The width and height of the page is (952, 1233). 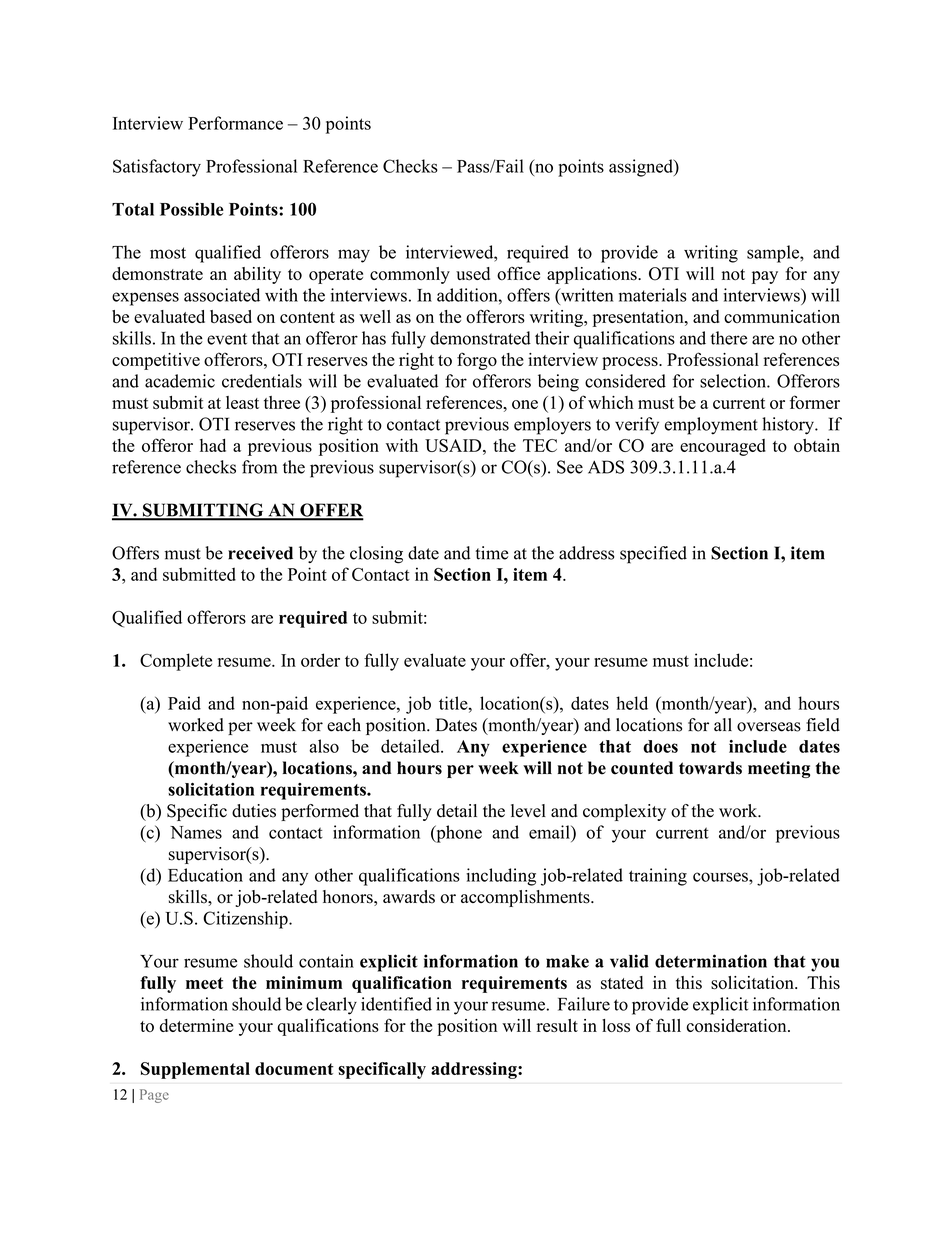 I want to click on academic, so click(x=180, y=381).
